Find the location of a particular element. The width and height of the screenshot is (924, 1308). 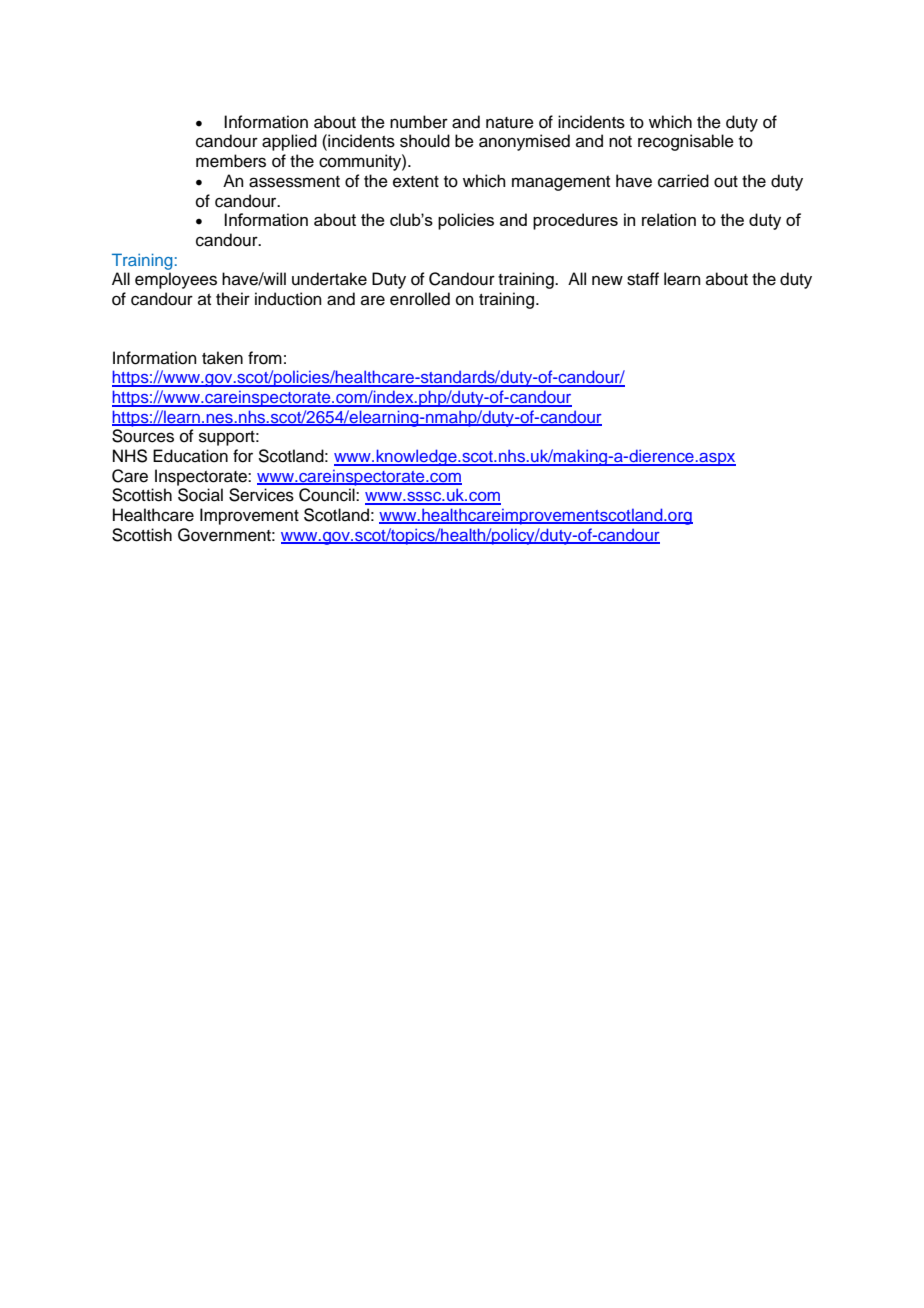

should is located at coordinates (425, 141).
